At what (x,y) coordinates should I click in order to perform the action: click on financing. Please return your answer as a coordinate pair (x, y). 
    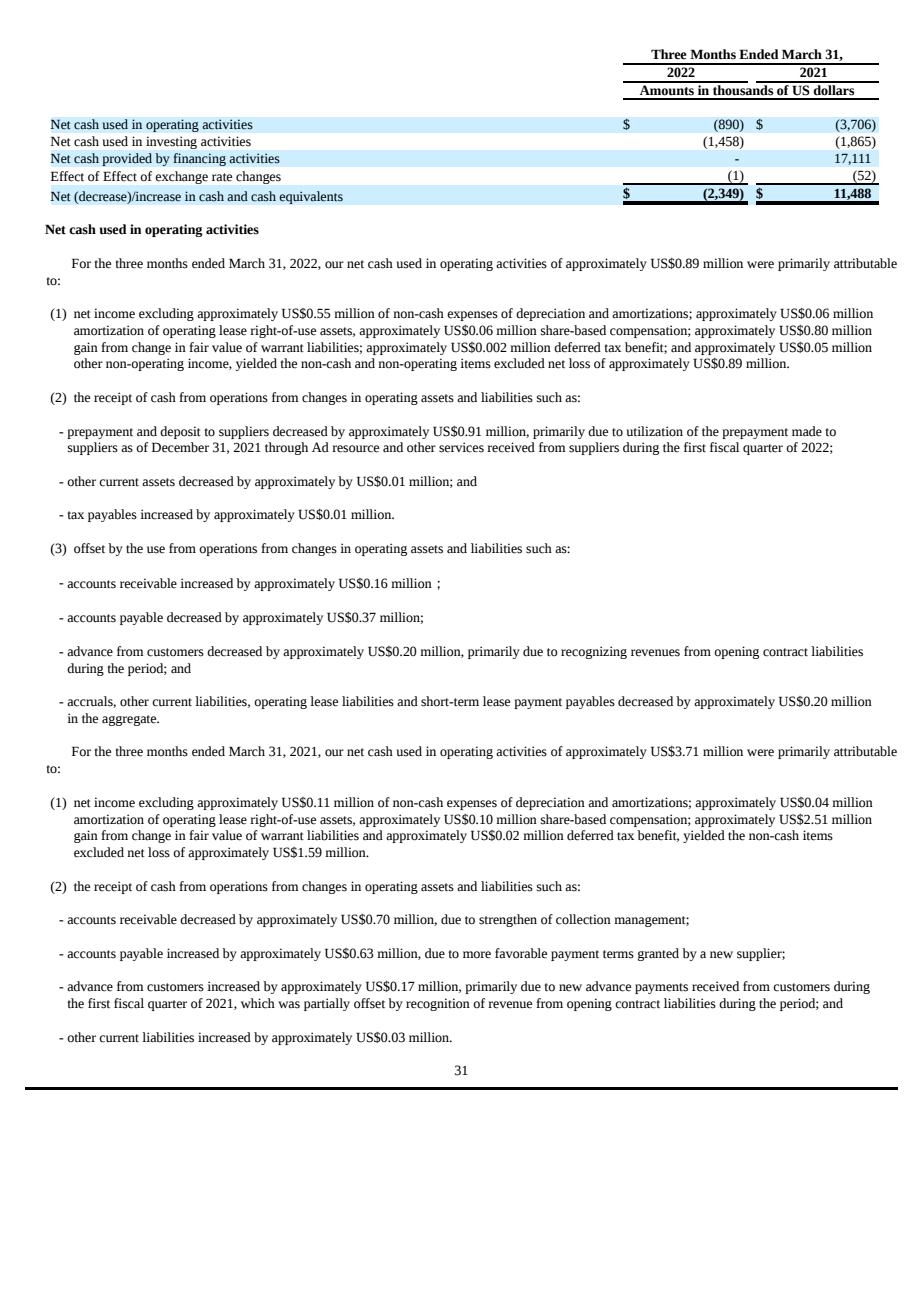
    Looking at the image, I should click on (199, 159).
